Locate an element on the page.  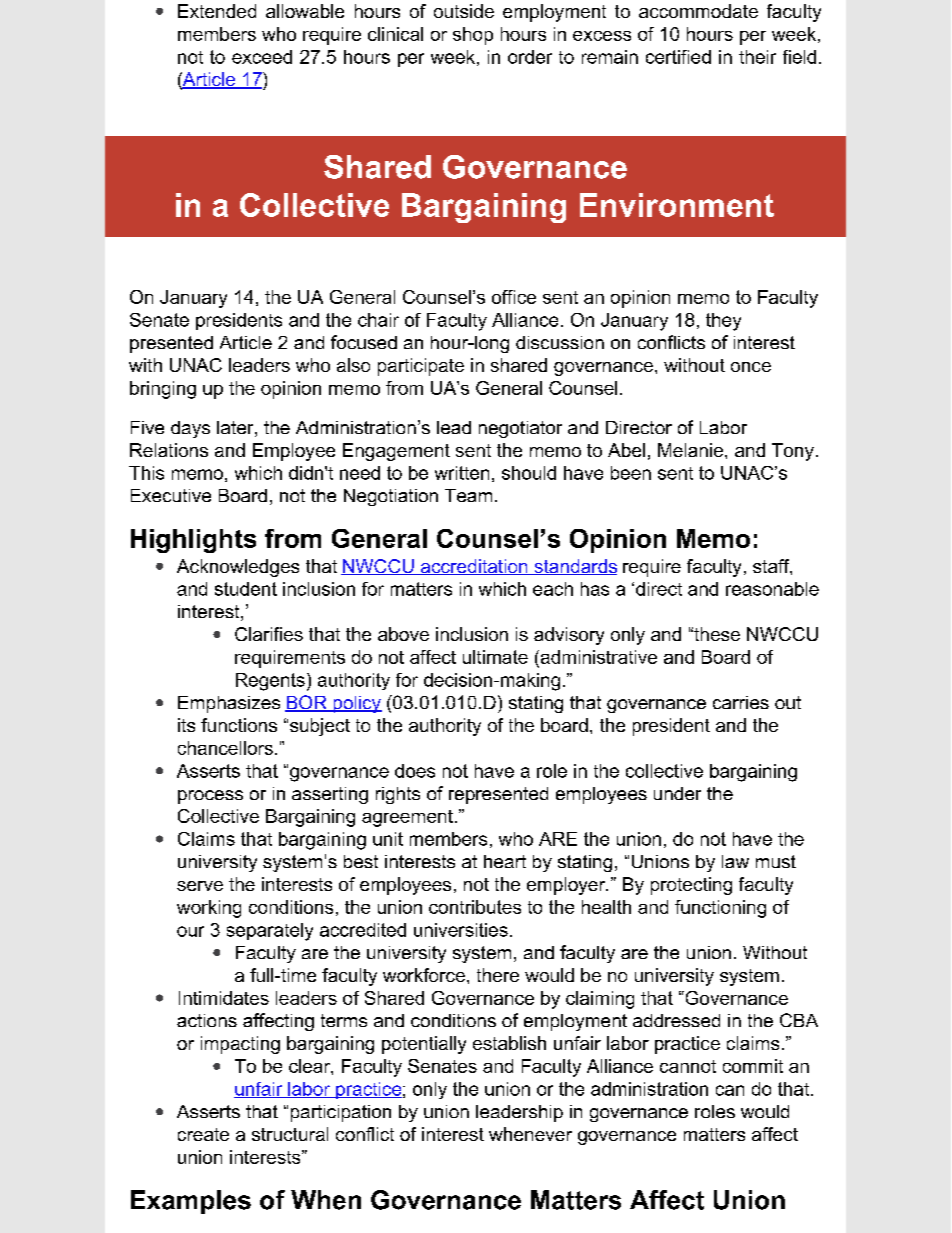
their is located at coordinates (757, 57).
